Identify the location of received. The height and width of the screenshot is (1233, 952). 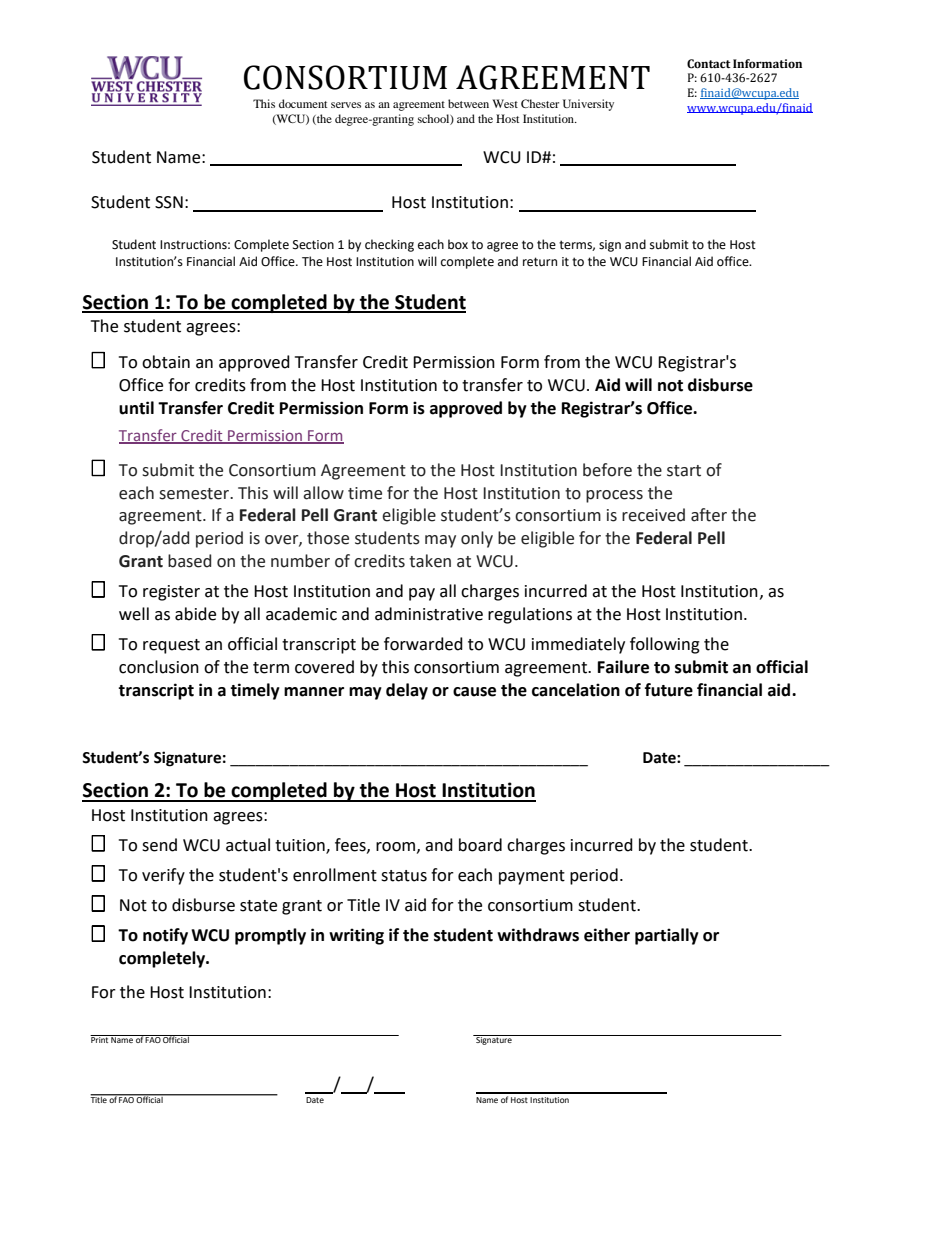
(653, 515).
